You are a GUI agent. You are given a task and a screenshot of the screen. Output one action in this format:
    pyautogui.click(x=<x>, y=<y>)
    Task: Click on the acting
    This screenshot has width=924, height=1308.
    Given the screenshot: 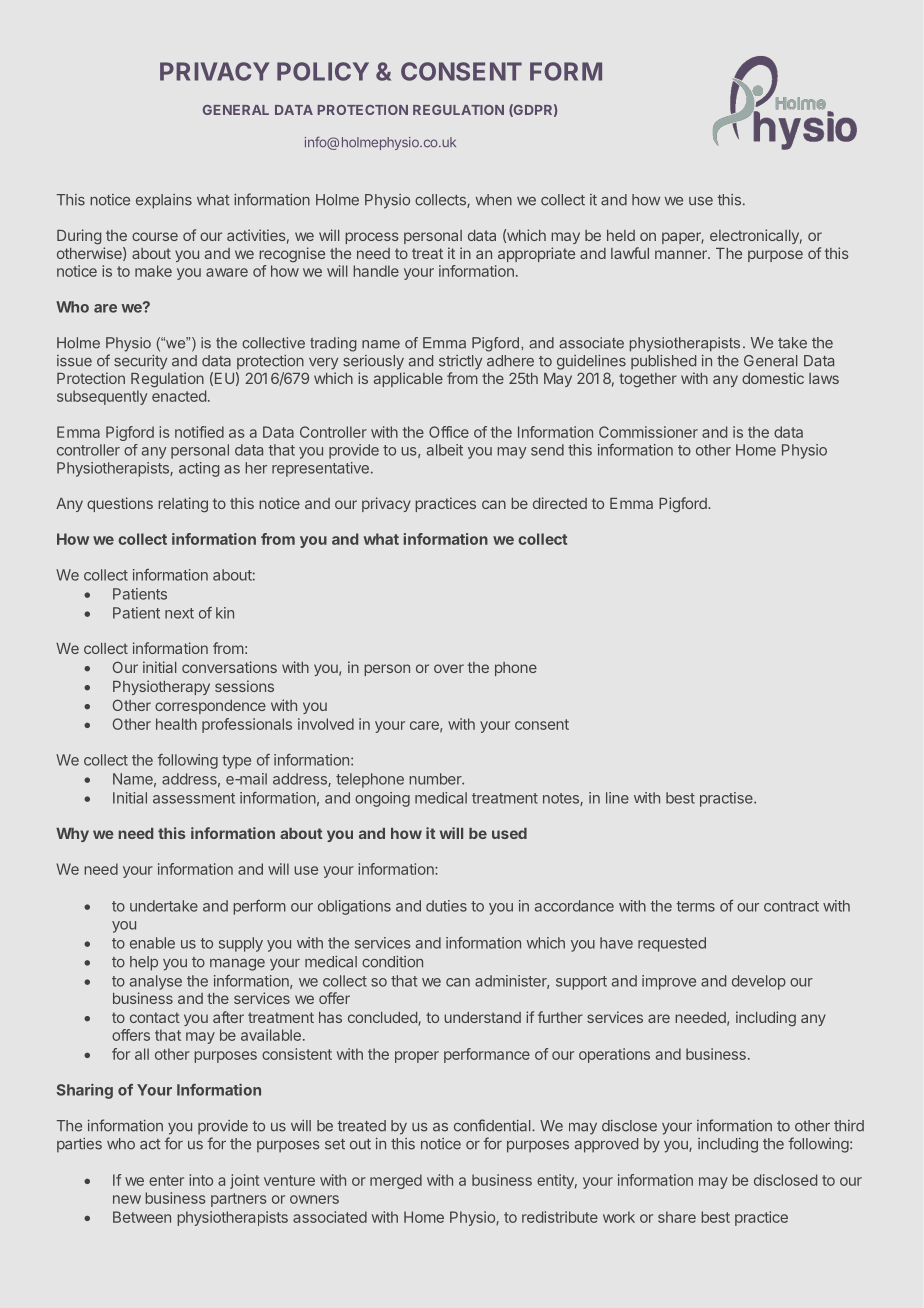 What is the action you would take?
    pyautogui.click(x=199, y=469)
